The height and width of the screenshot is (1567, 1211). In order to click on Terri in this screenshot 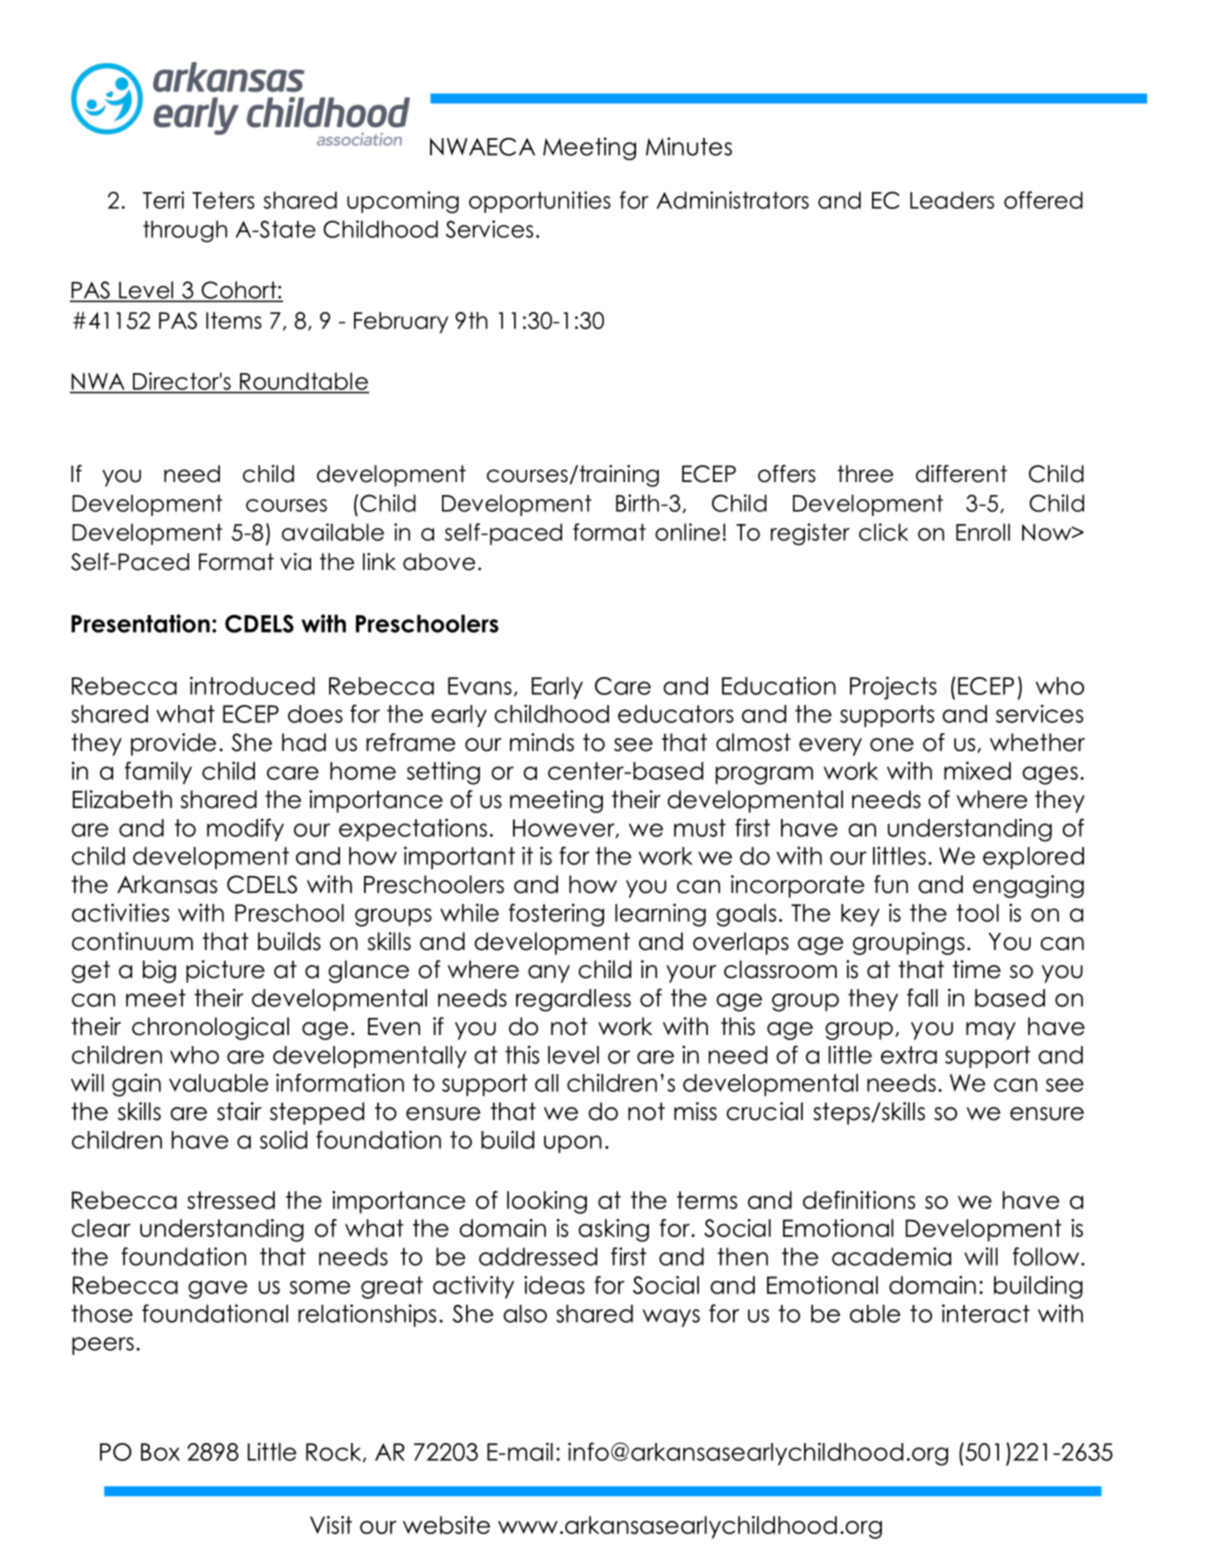, I will do `click(163, 200)`.
